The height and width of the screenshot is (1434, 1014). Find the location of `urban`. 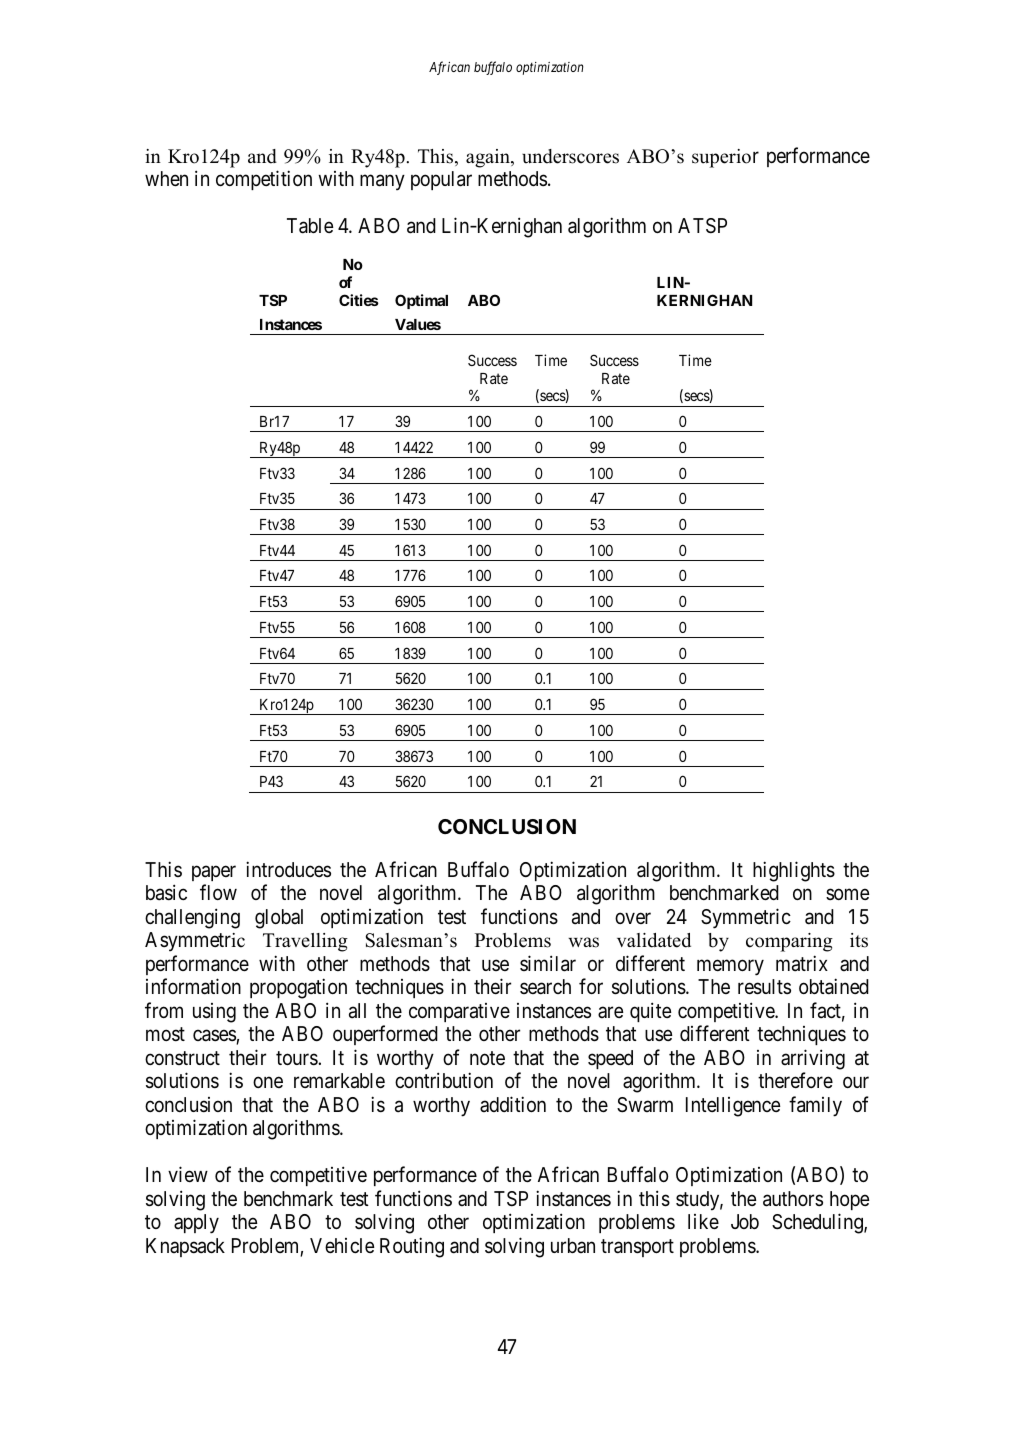

urban is located at coordinates (573, 1245).
